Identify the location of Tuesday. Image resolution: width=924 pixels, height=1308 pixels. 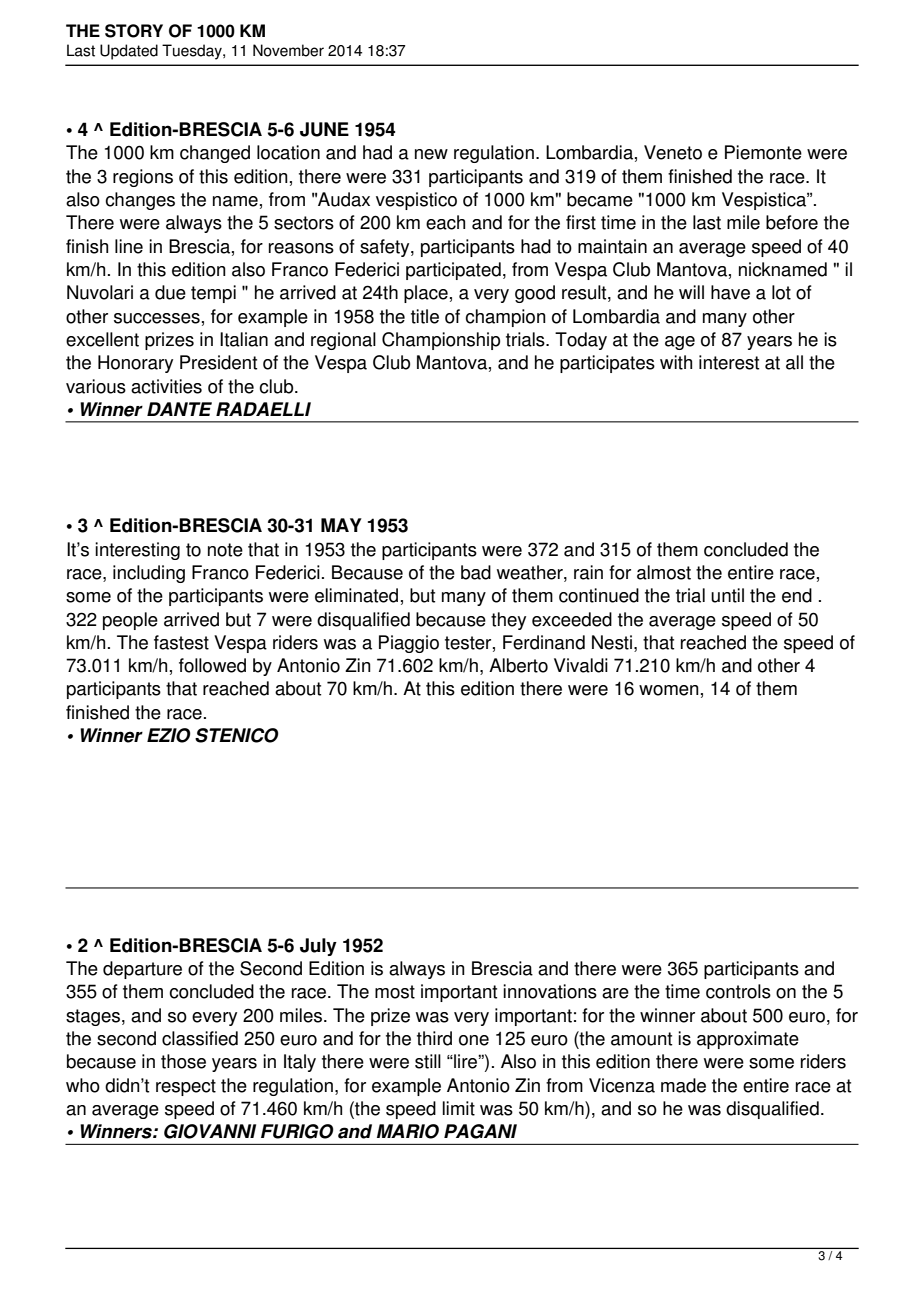
(193, 52).
